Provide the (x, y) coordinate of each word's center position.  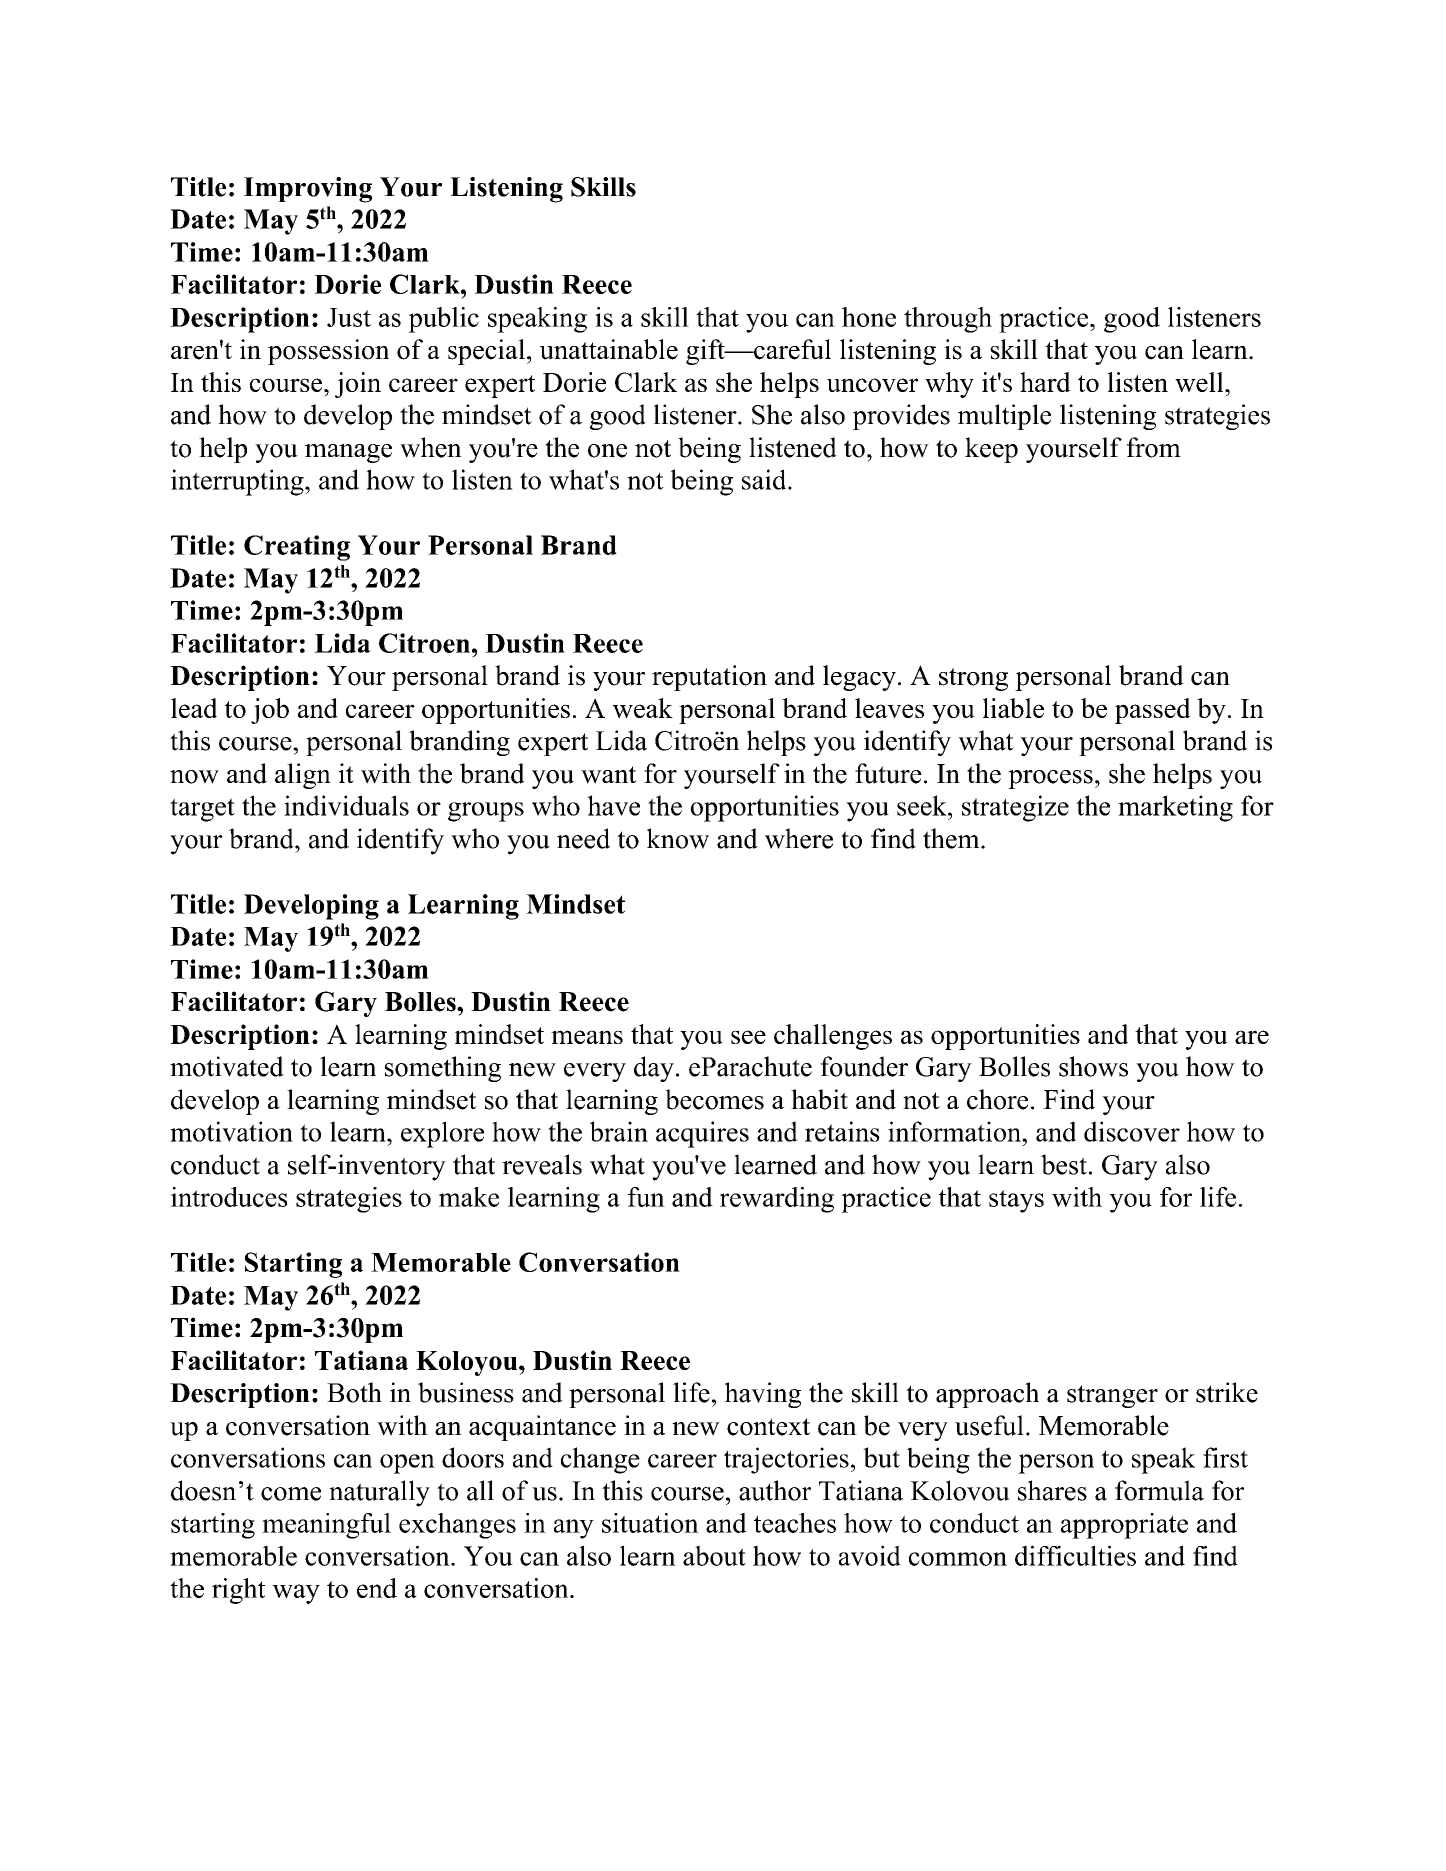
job (270, 711)
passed (1153, 711)
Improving (308, 190)
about (714, 1555)
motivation (231, 1131)
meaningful (326, 1526)
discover (1132, 1131)
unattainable (609, 349)
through (948, 320)
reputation (709, 678)
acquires (702, 1134)
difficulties (1075, 1555)
